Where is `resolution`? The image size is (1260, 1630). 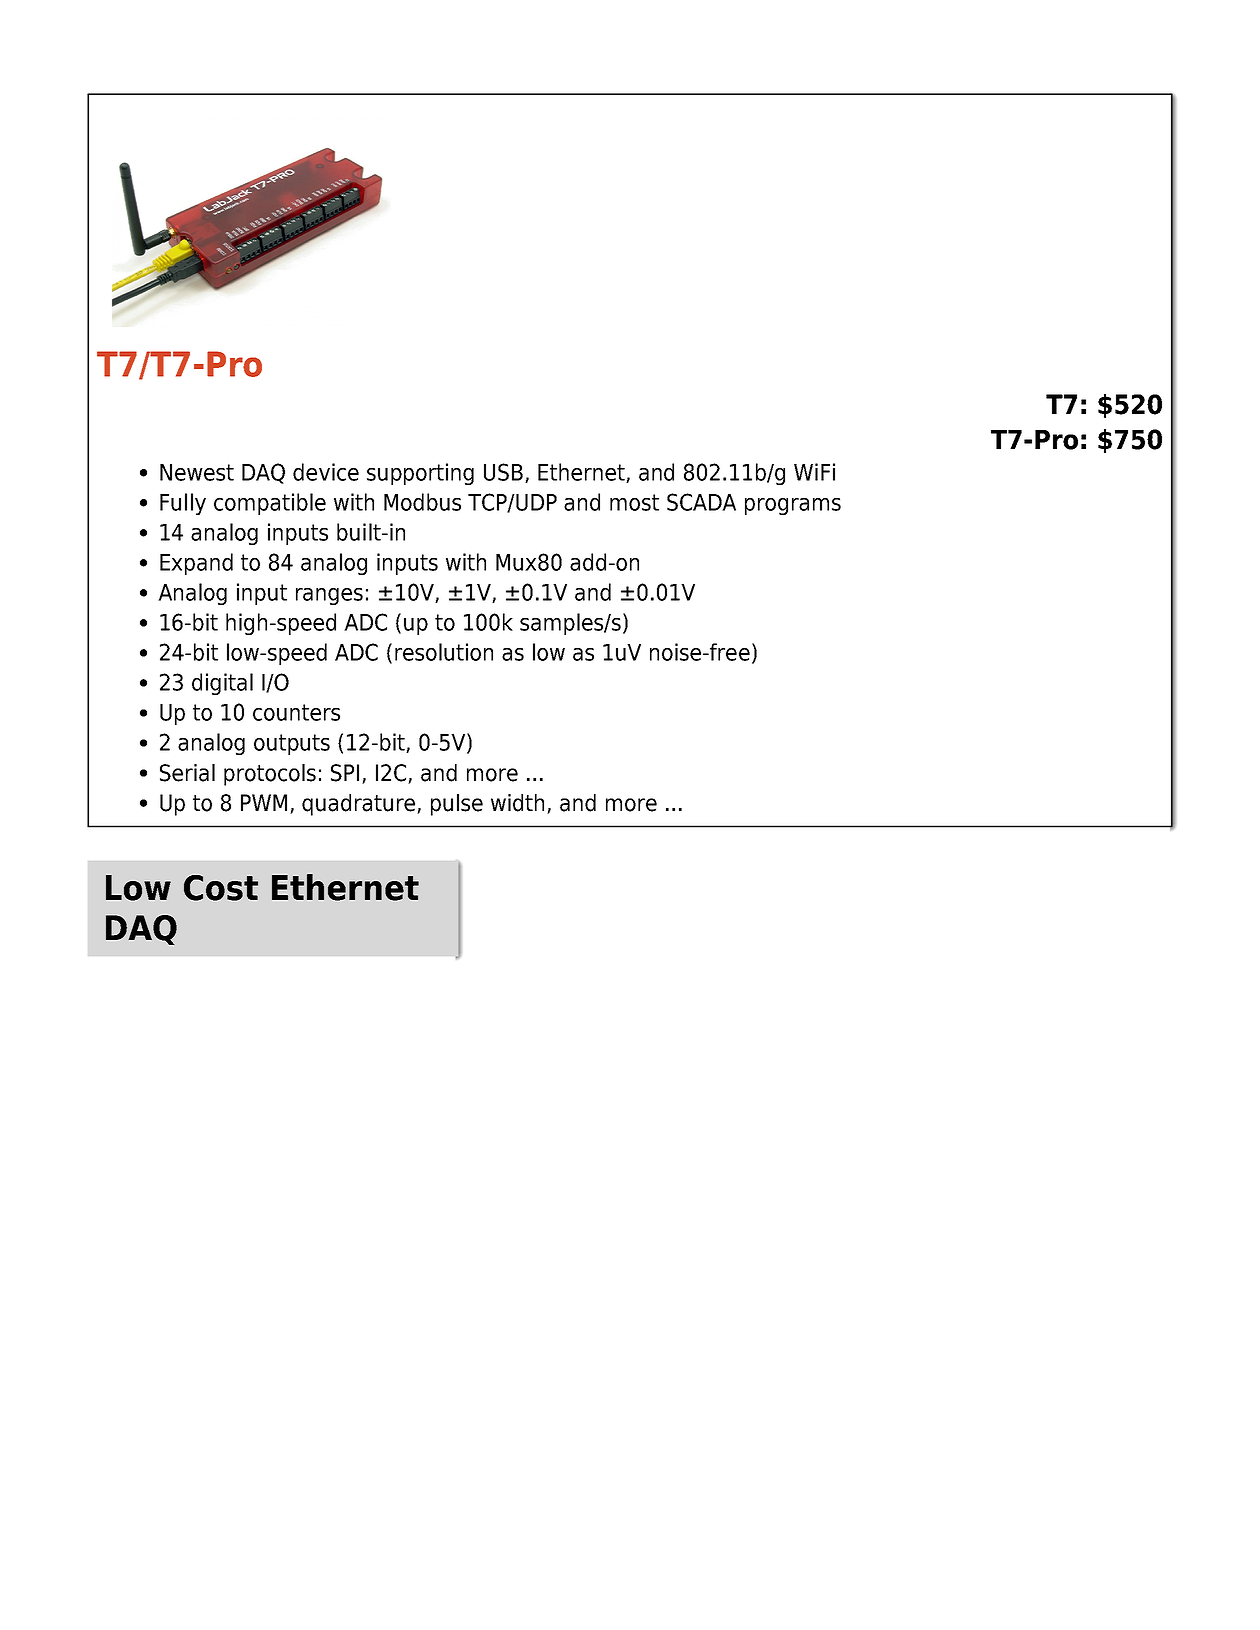
resolution is located at coordinates (444, 652).
